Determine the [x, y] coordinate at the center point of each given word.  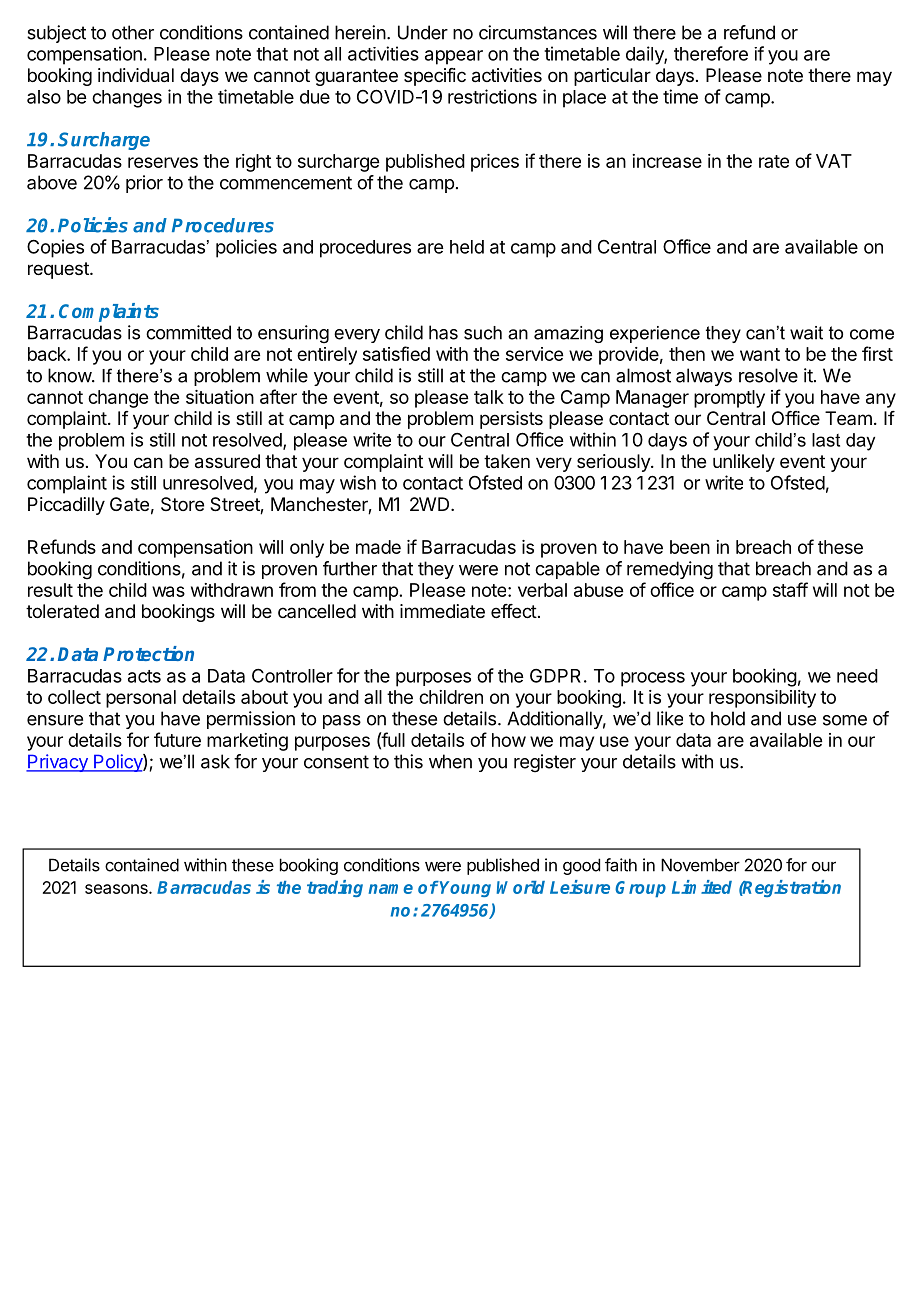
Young [465, 889]
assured [227, 461]
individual [136, 75]
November [700, 865]
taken [507, 461]
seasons [117, 889]
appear [454, 57]
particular [612, 77]
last [826, 440]
